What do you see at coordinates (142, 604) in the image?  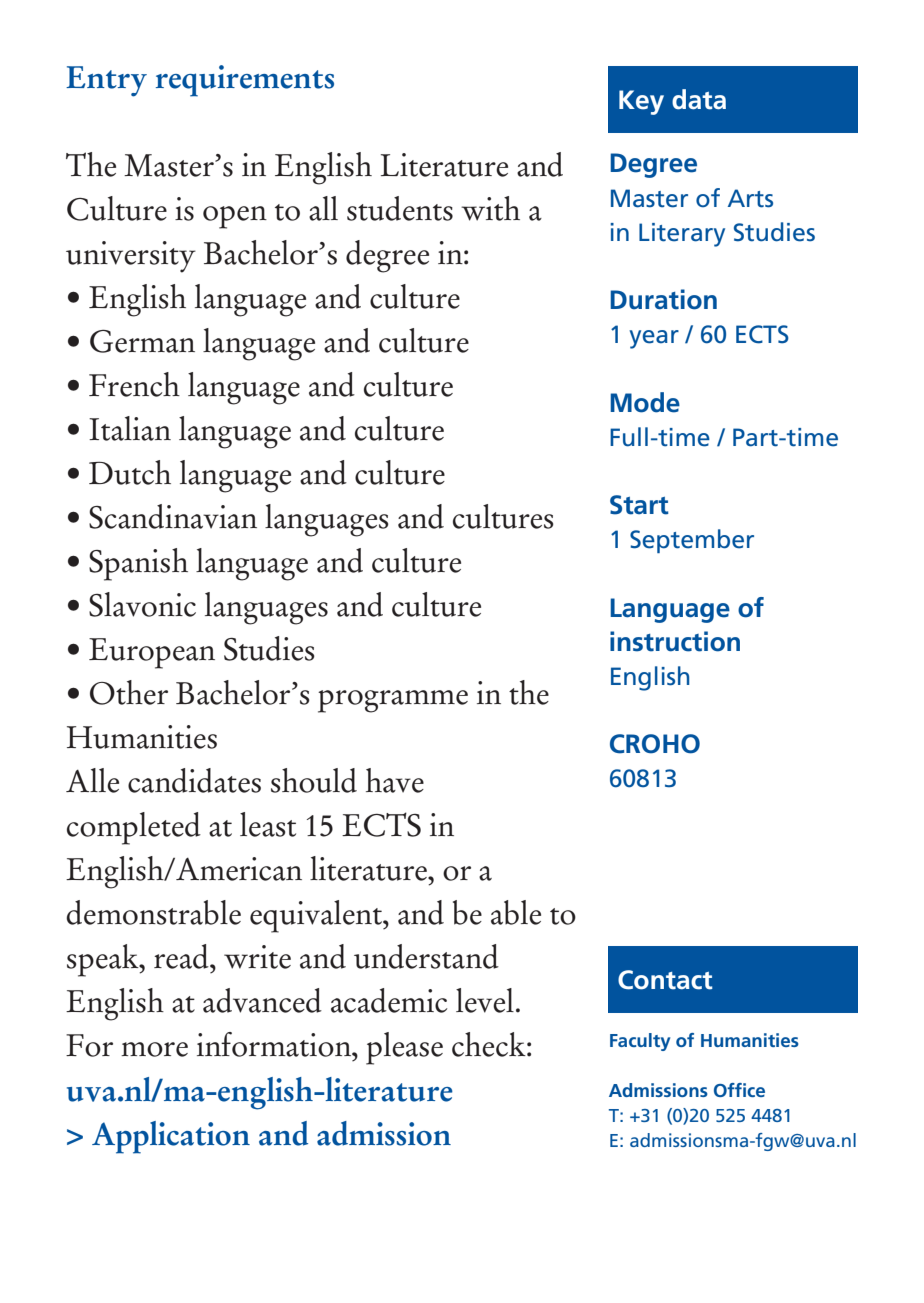 I see `Slavonic` at bounding box center [142, 604].
